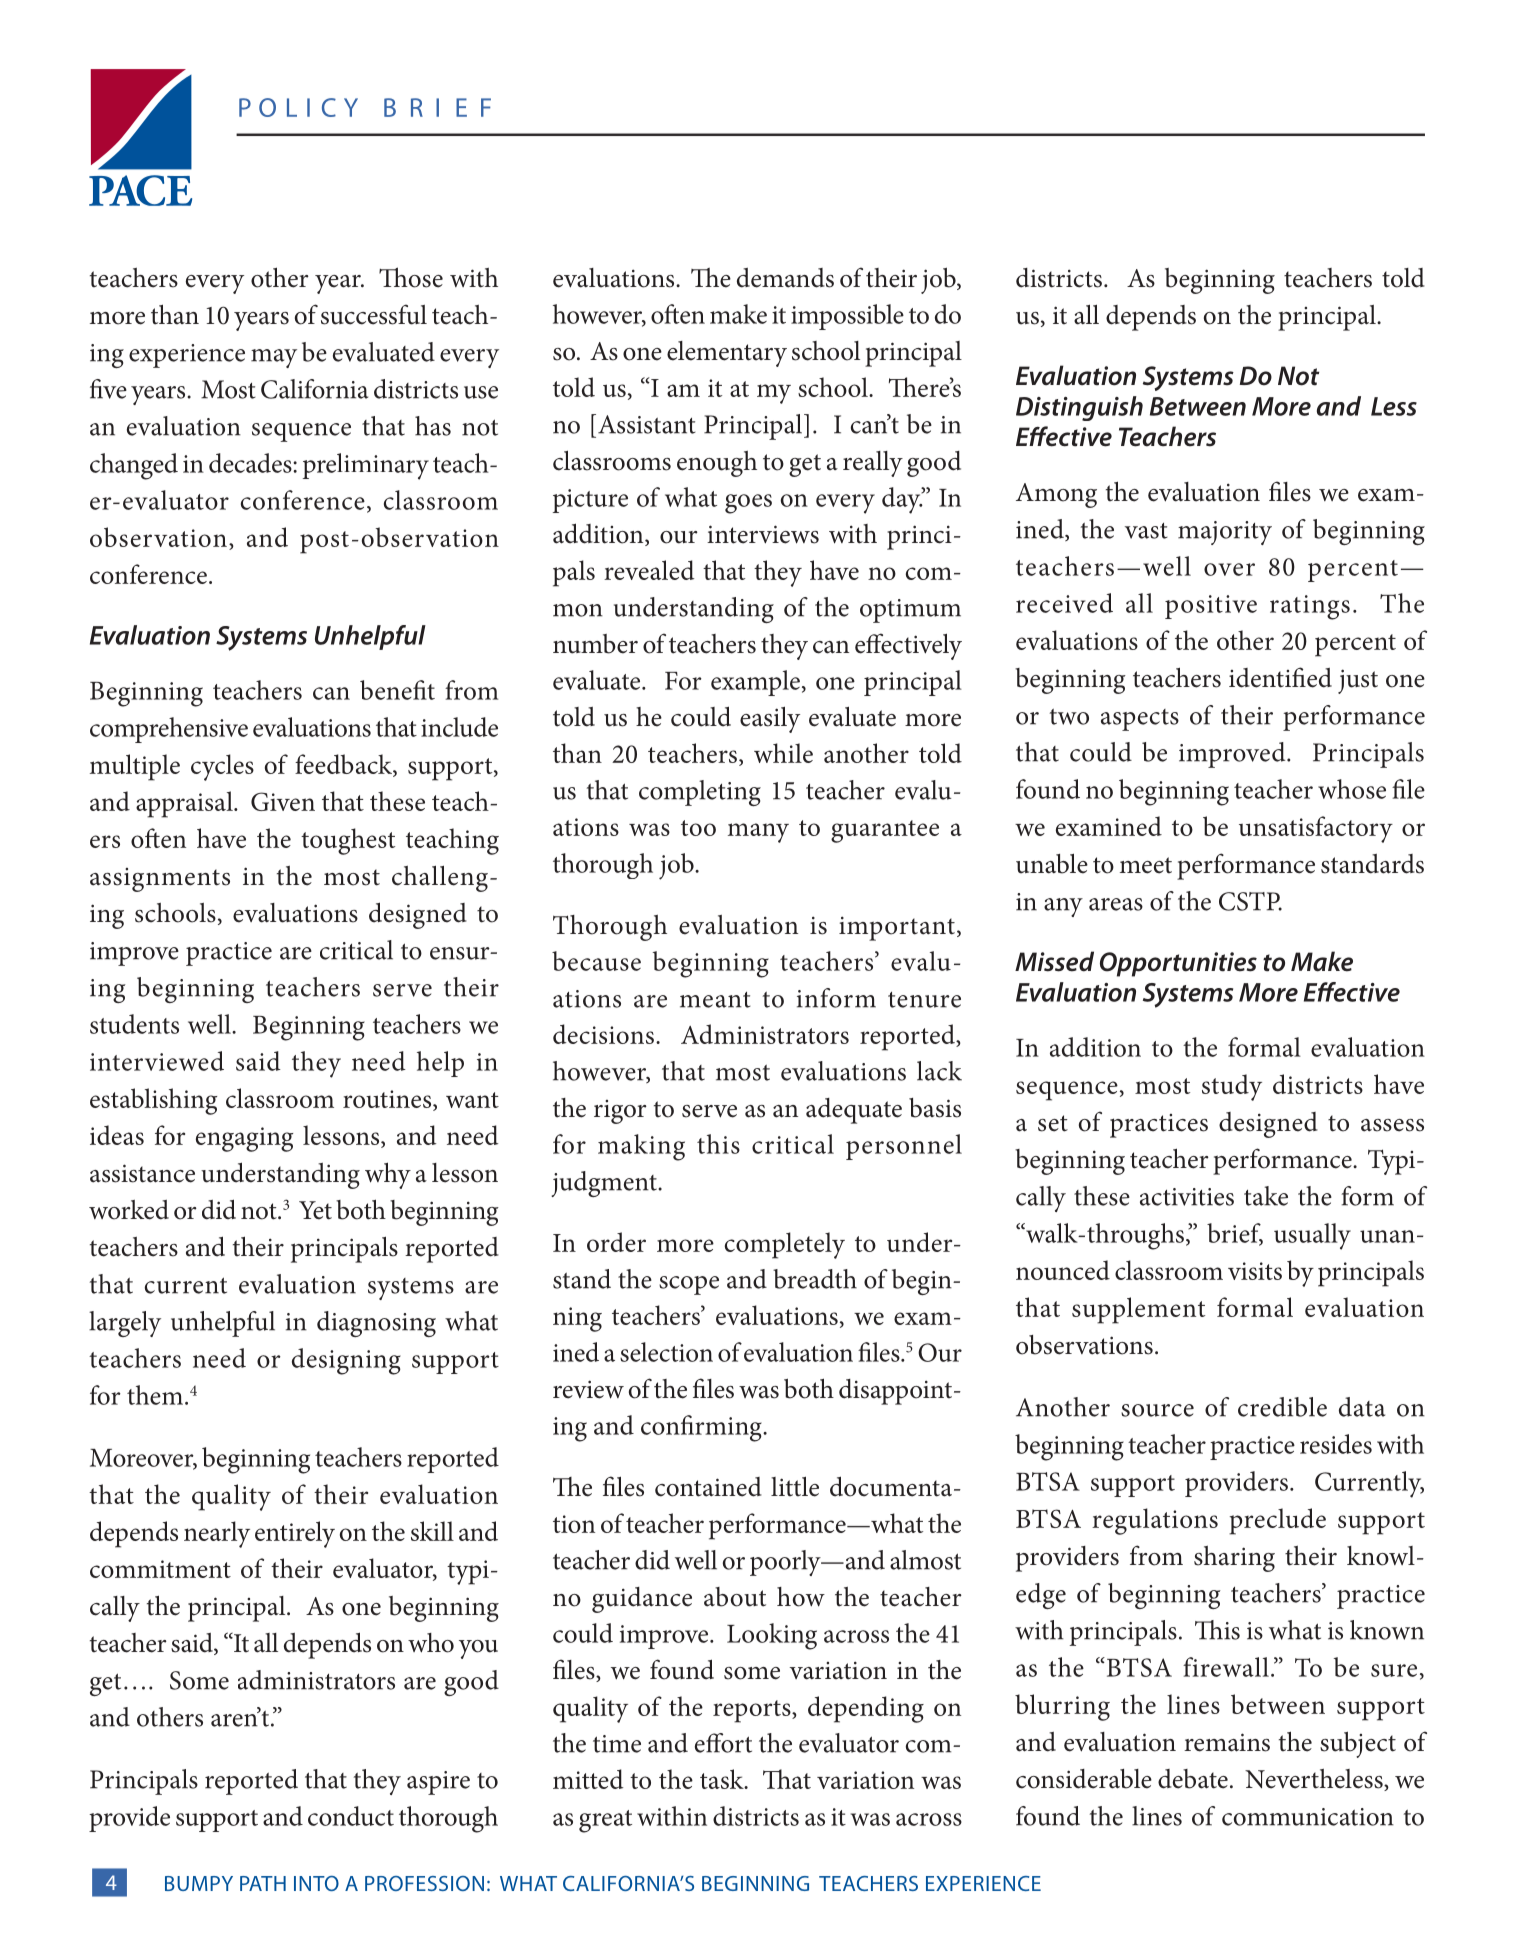 The image size is (1514, 1959). What do you see at coordinates (274, 358) in the image?
I see `may` at bounding box center [274, 358].
